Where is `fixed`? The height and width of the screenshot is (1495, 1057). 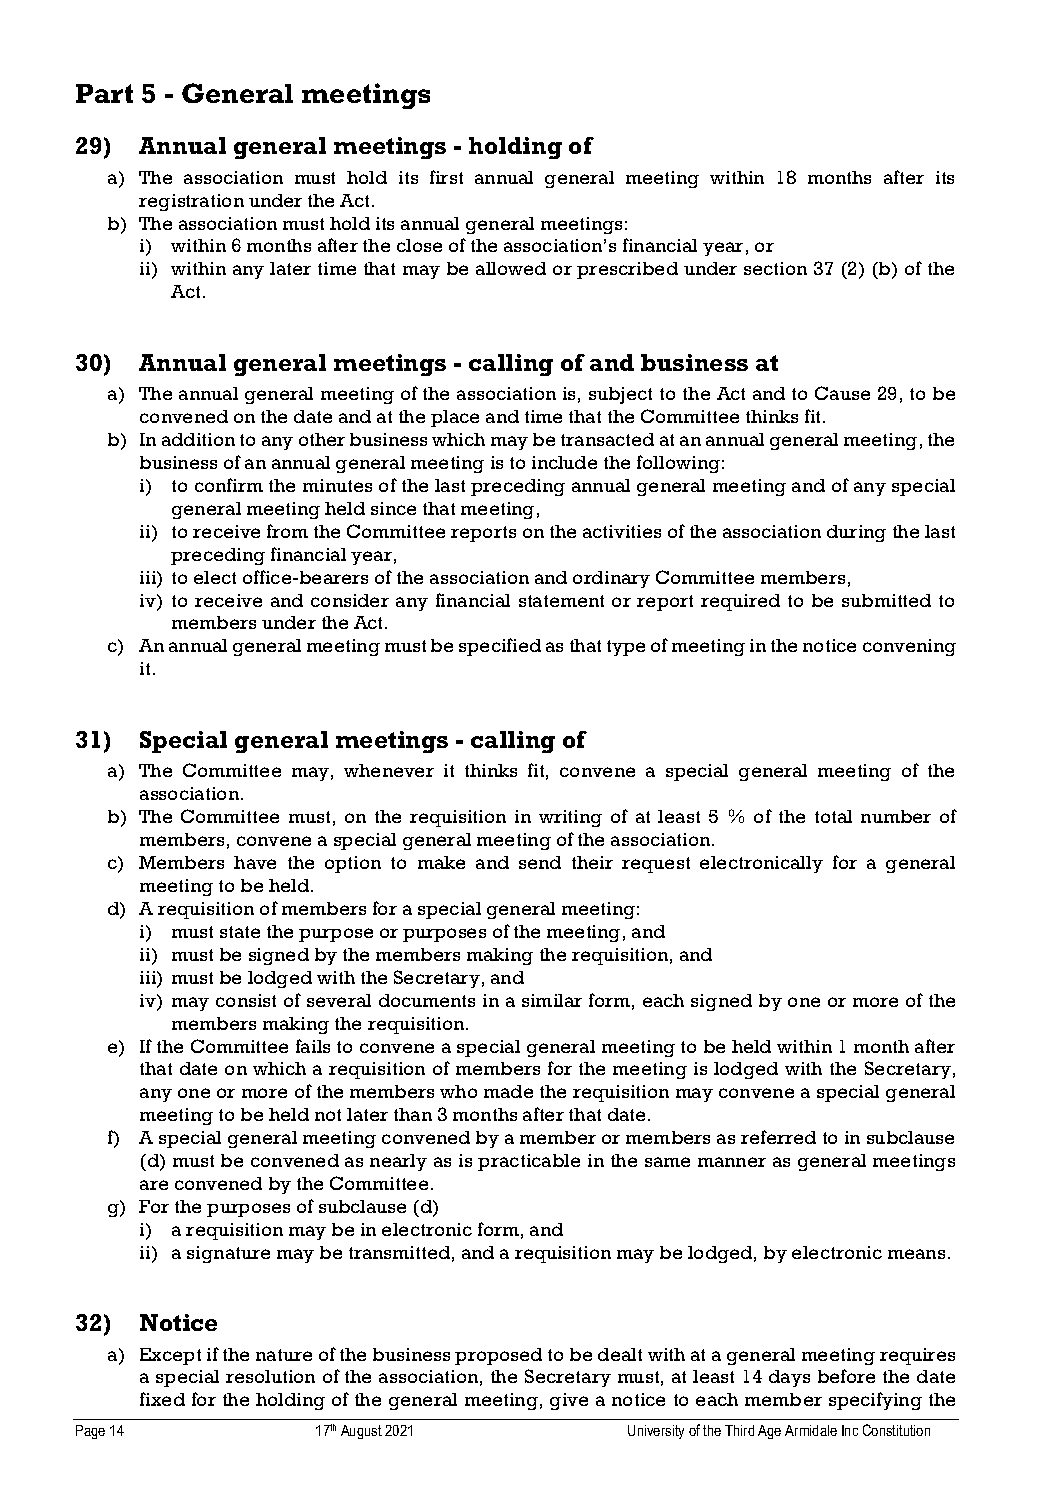 fixed is located at coordinates (162, 1399).
